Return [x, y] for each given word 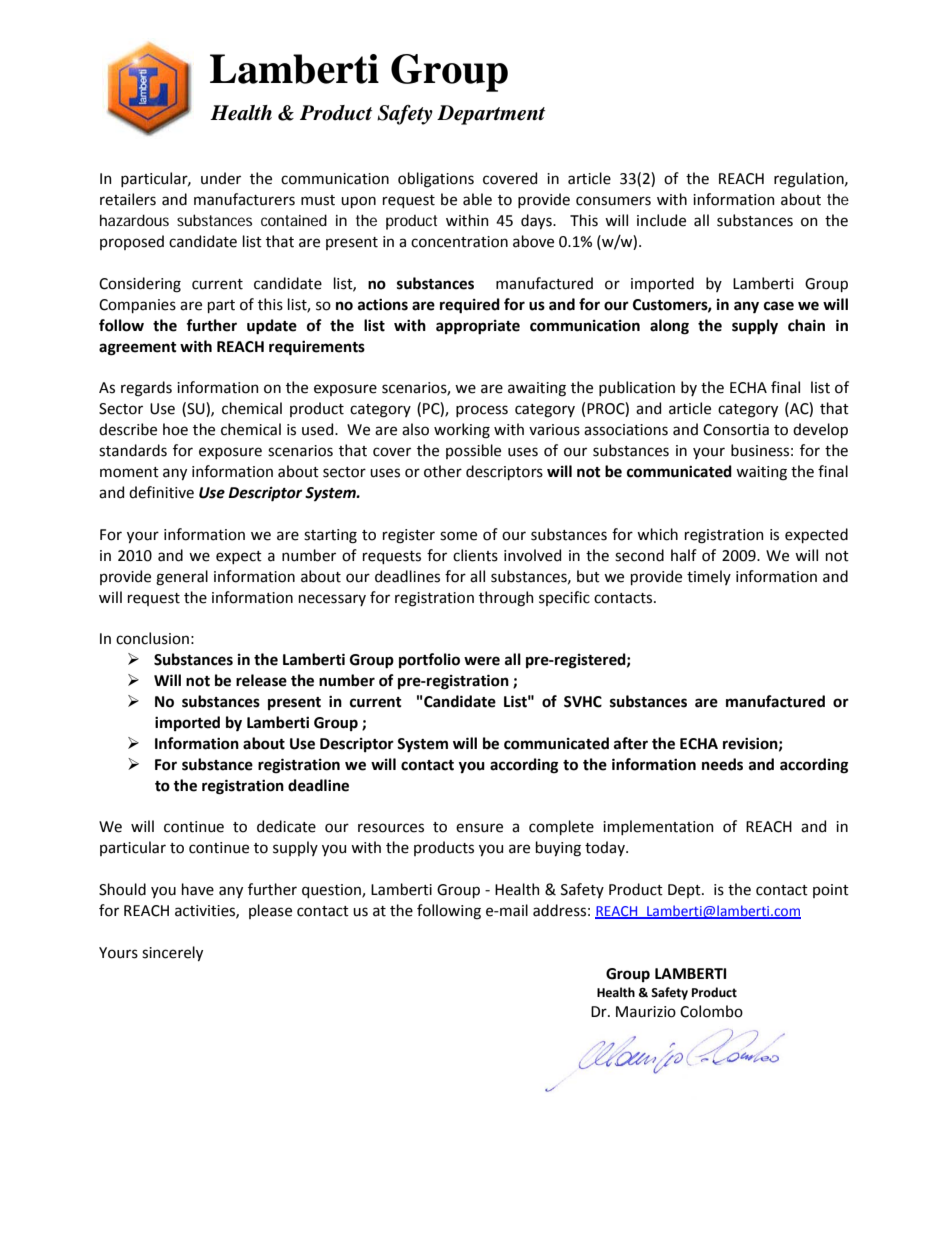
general [182, 578]
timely [709, 577]
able [477, 199]
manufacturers [244, 199]
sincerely [172, 953]
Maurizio [646, 1012]
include [661, 220]
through [506, 599]
